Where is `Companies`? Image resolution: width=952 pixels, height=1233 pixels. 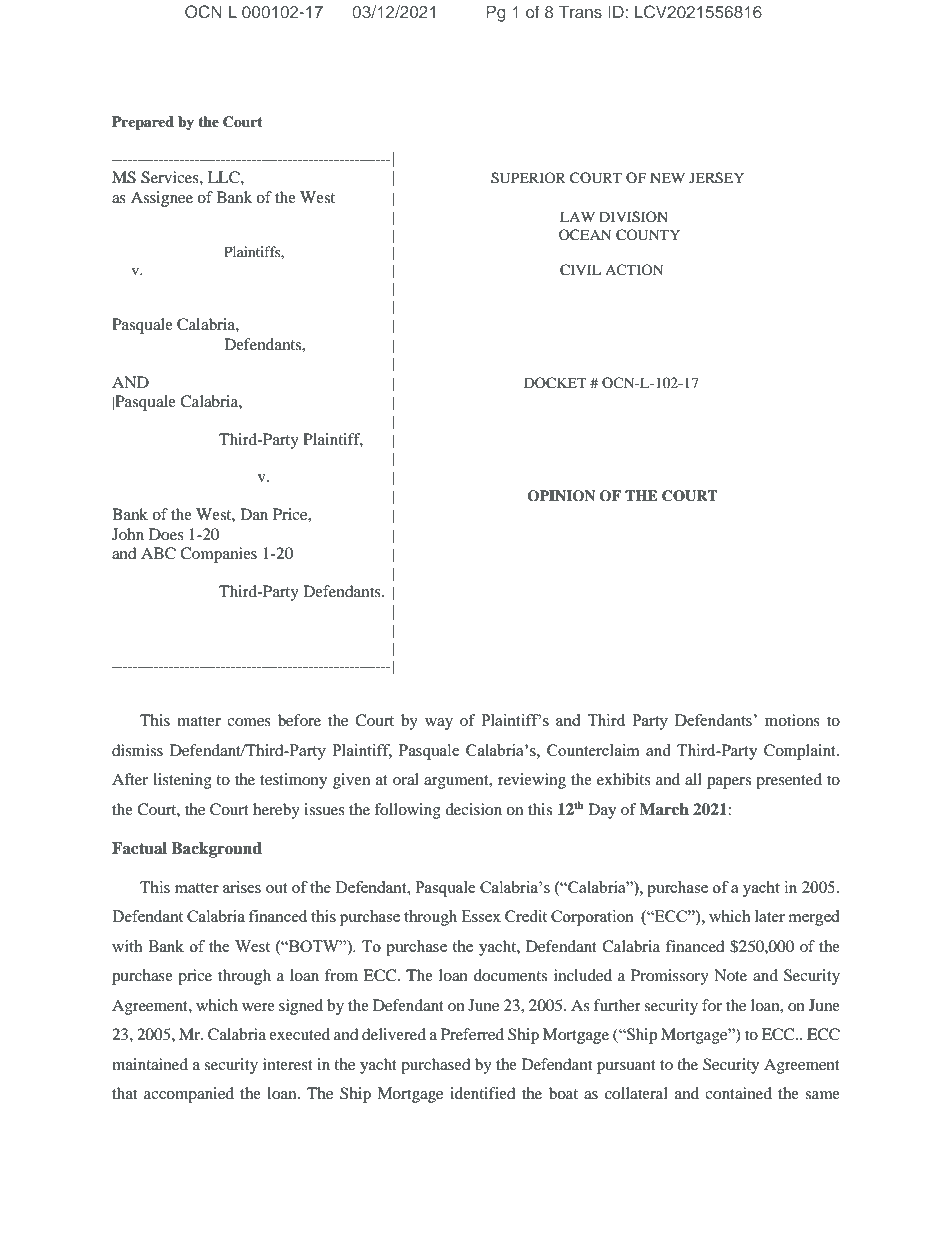
Companies is located at coordinates (218, 555).
